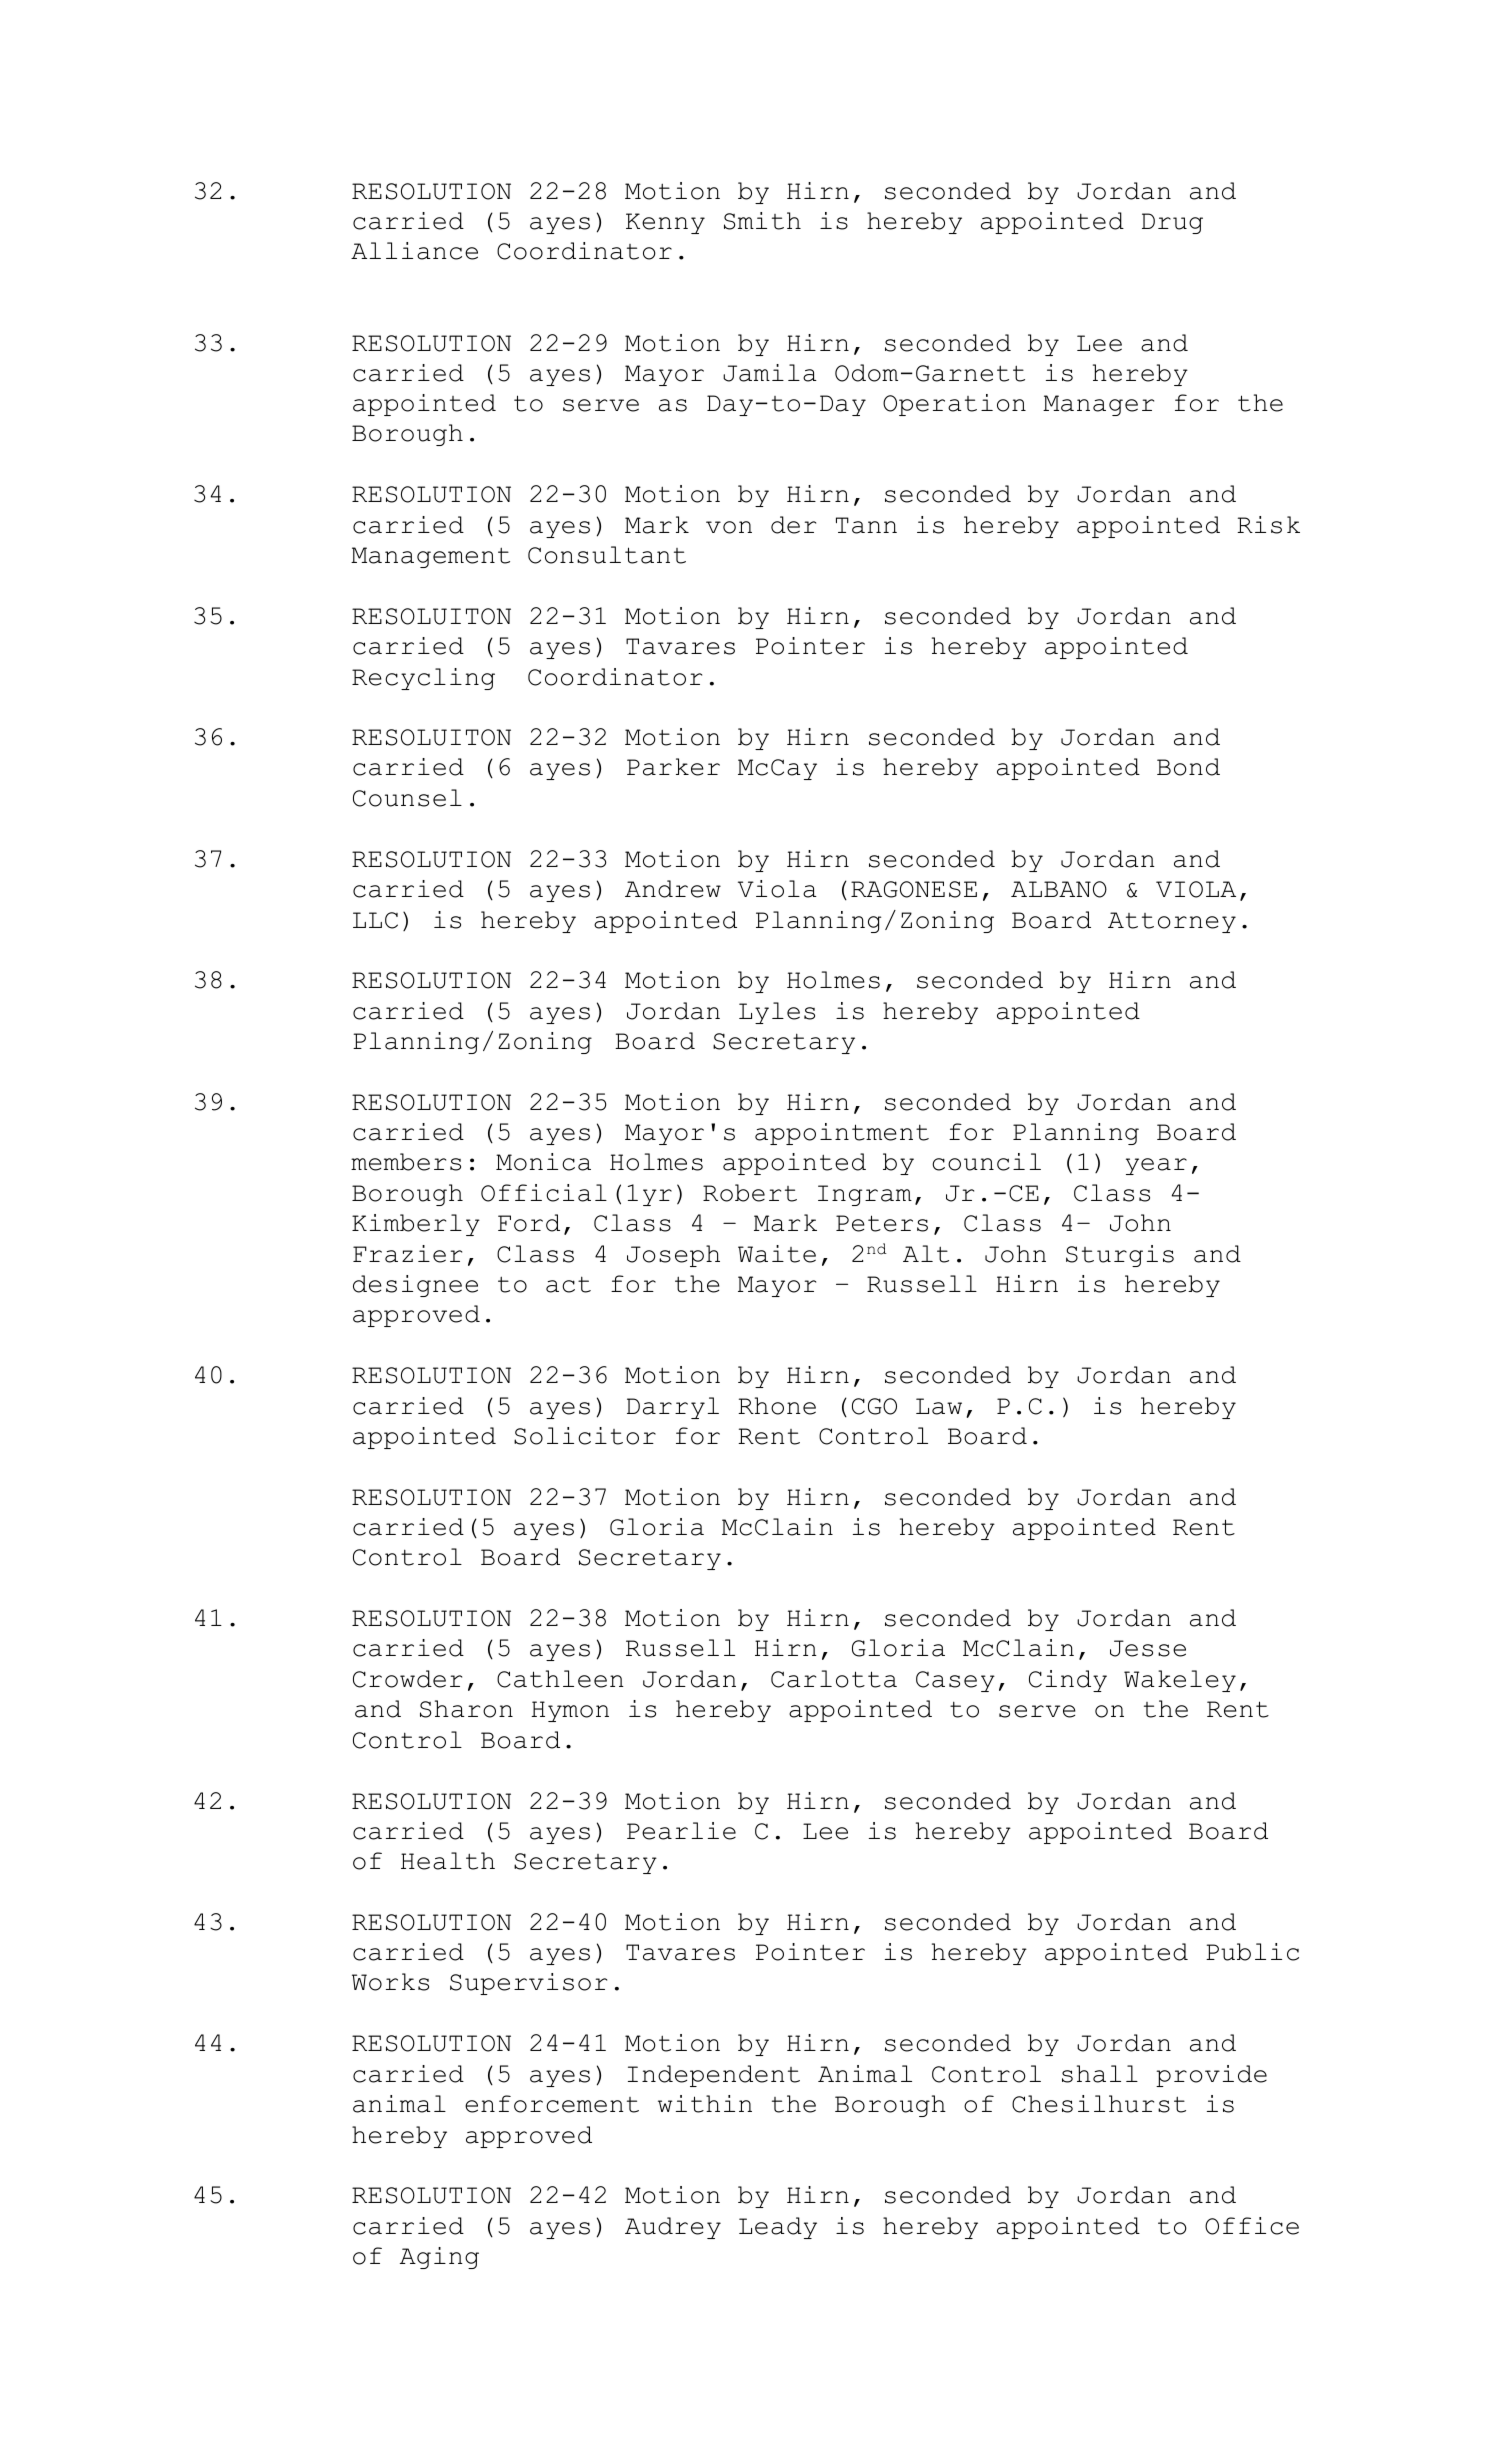 The image size is (1492, 2457). I want to click on Carlotta, so click(834, 1679).
